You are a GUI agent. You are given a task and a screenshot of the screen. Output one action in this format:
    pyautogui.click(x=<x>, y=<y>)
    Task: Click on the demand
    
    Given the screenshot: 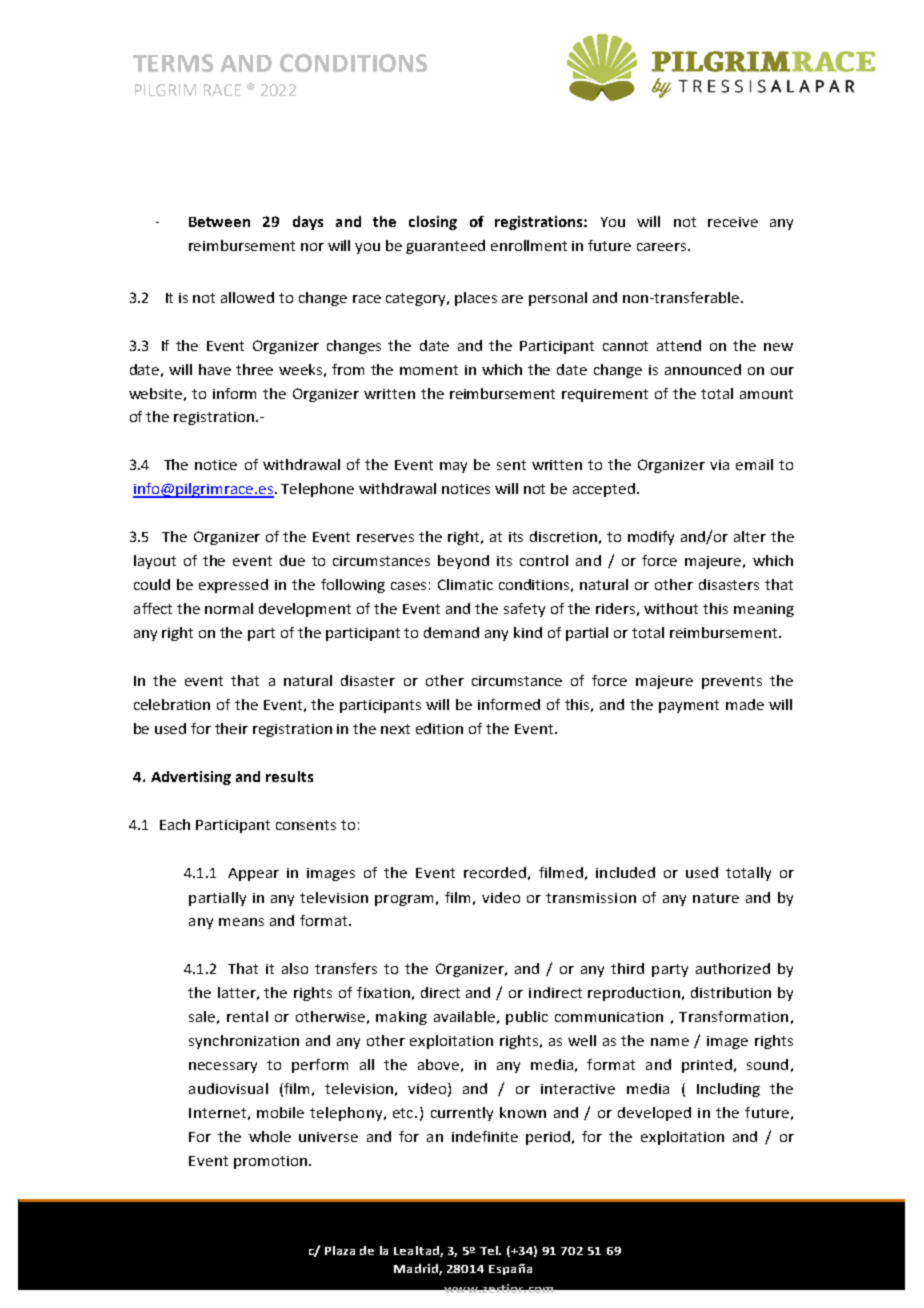 What is the action you would take?
    pyautogui.click(x=451, y=632)
